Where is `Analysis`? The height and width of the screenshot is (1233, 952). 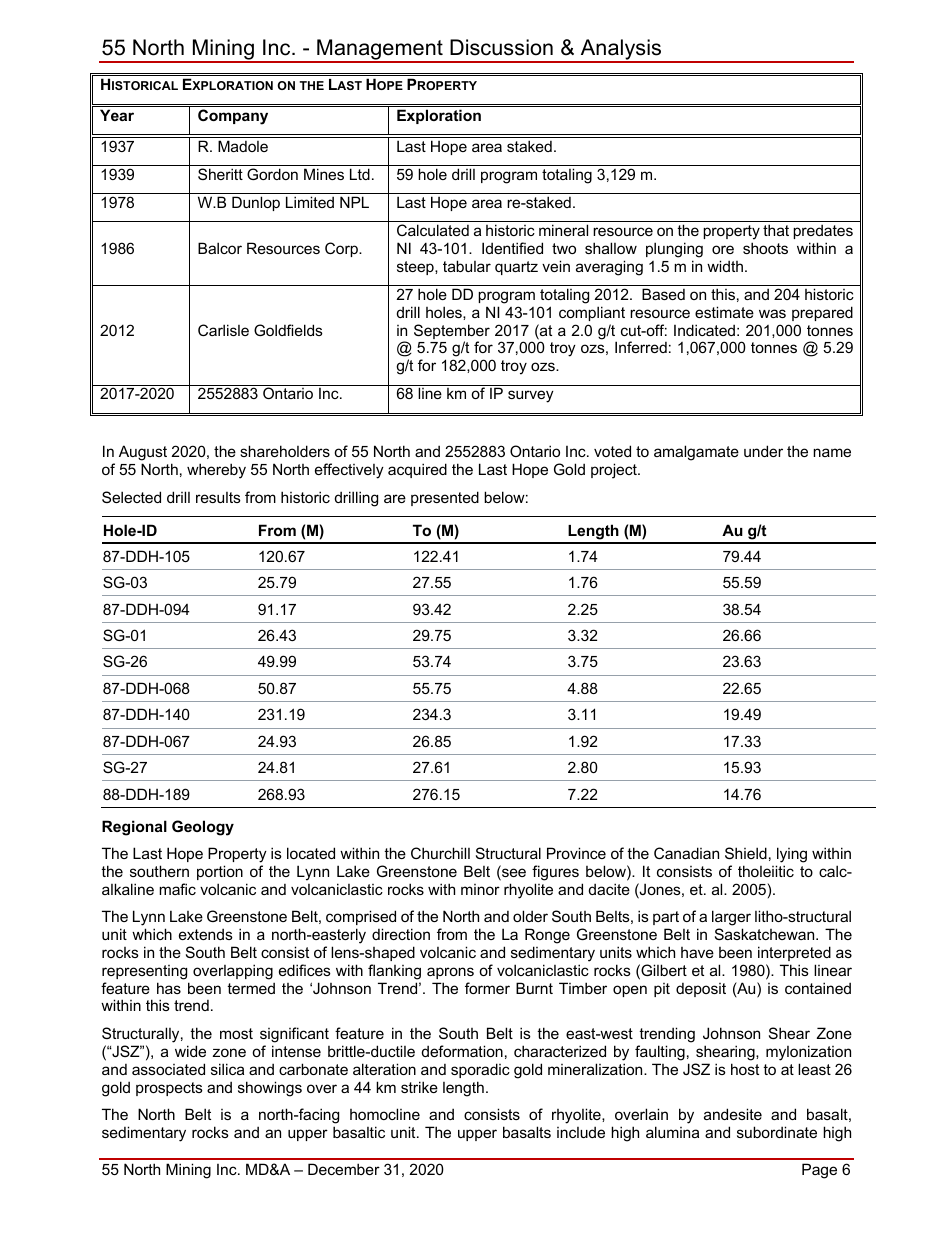 Analysis is located at coordinates (621, 50).
